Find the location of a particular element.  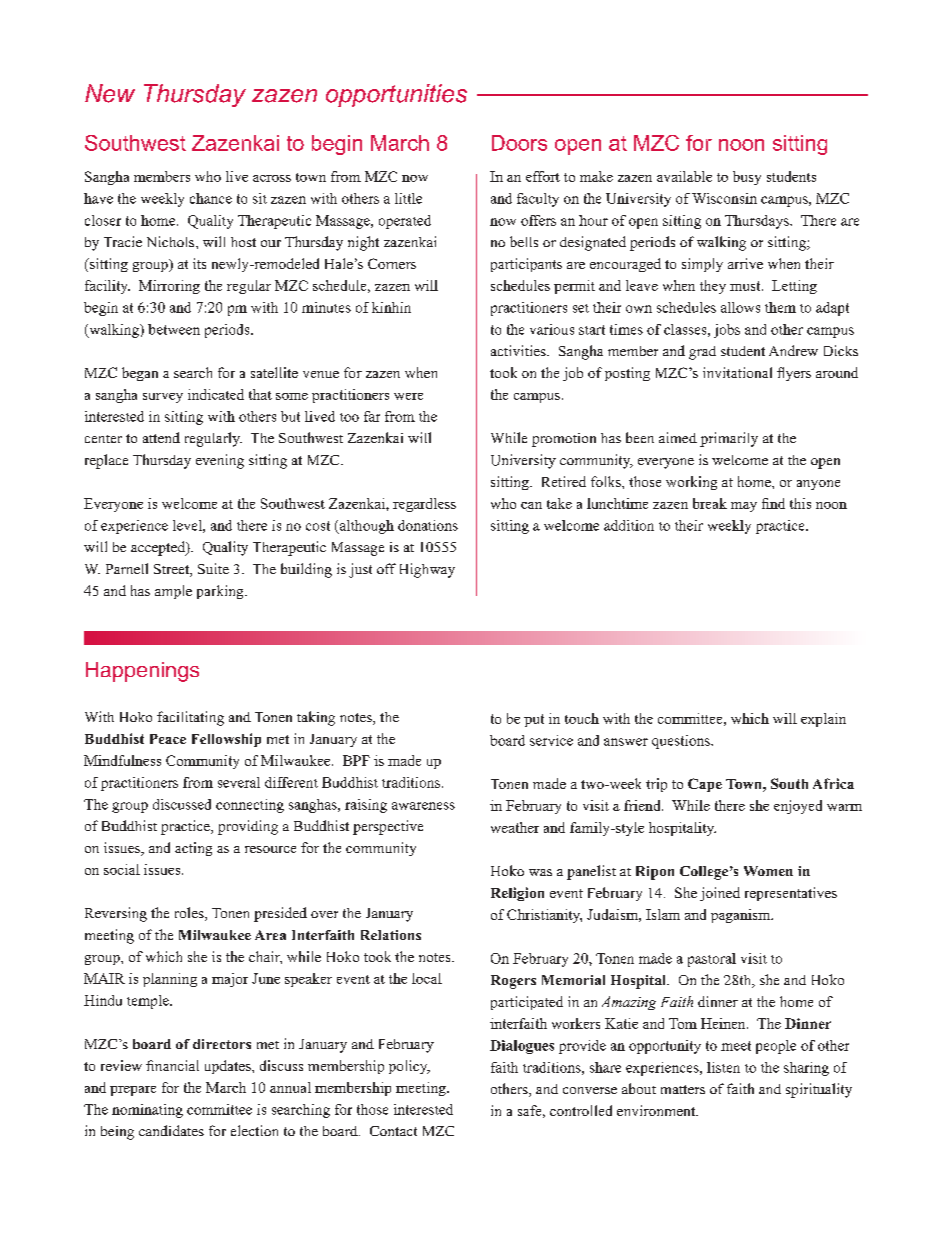

ample is located at coordinates (173, 592).
